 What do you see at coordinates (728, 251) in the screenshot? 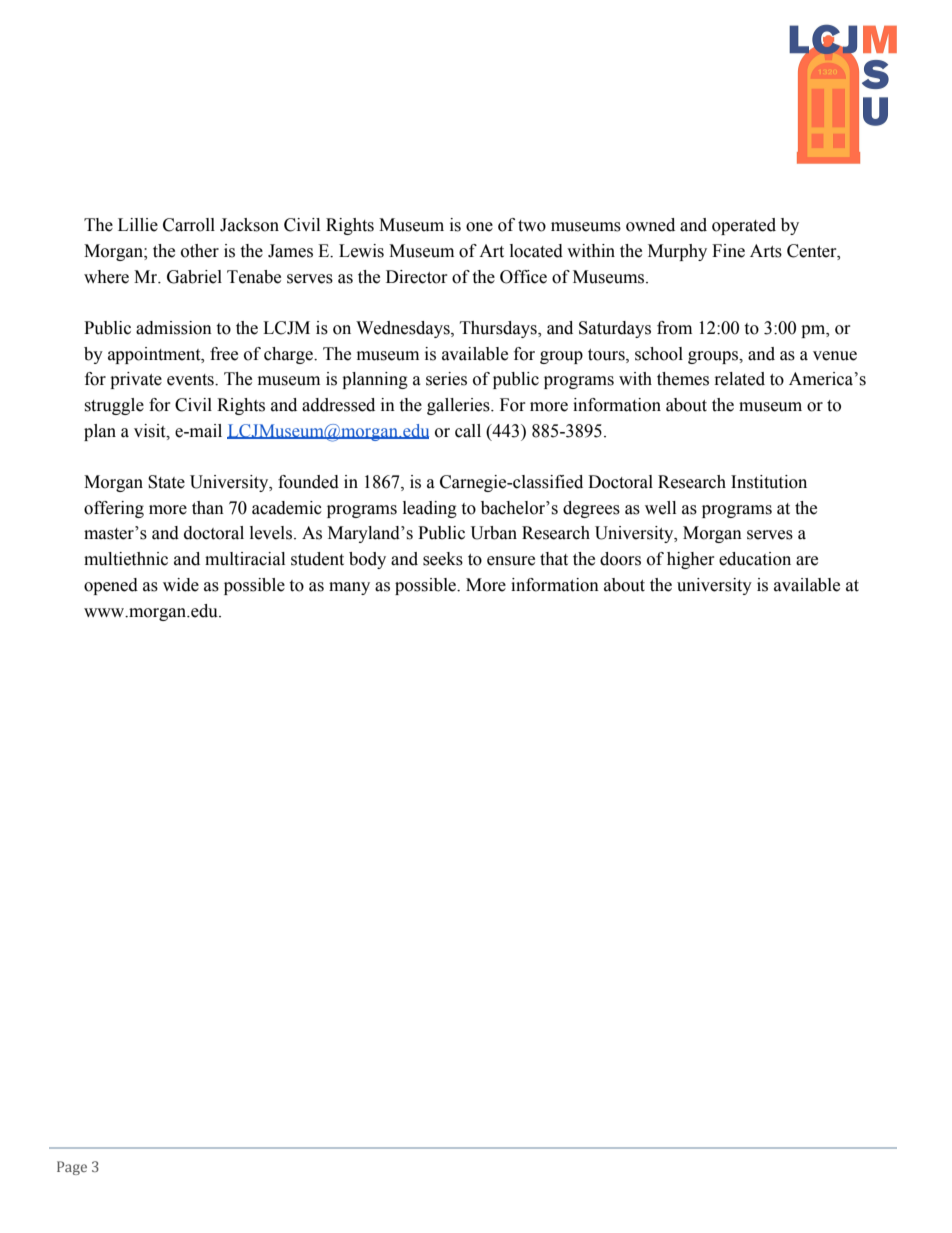
I see `Fine` at bounding box center [728, 251].
